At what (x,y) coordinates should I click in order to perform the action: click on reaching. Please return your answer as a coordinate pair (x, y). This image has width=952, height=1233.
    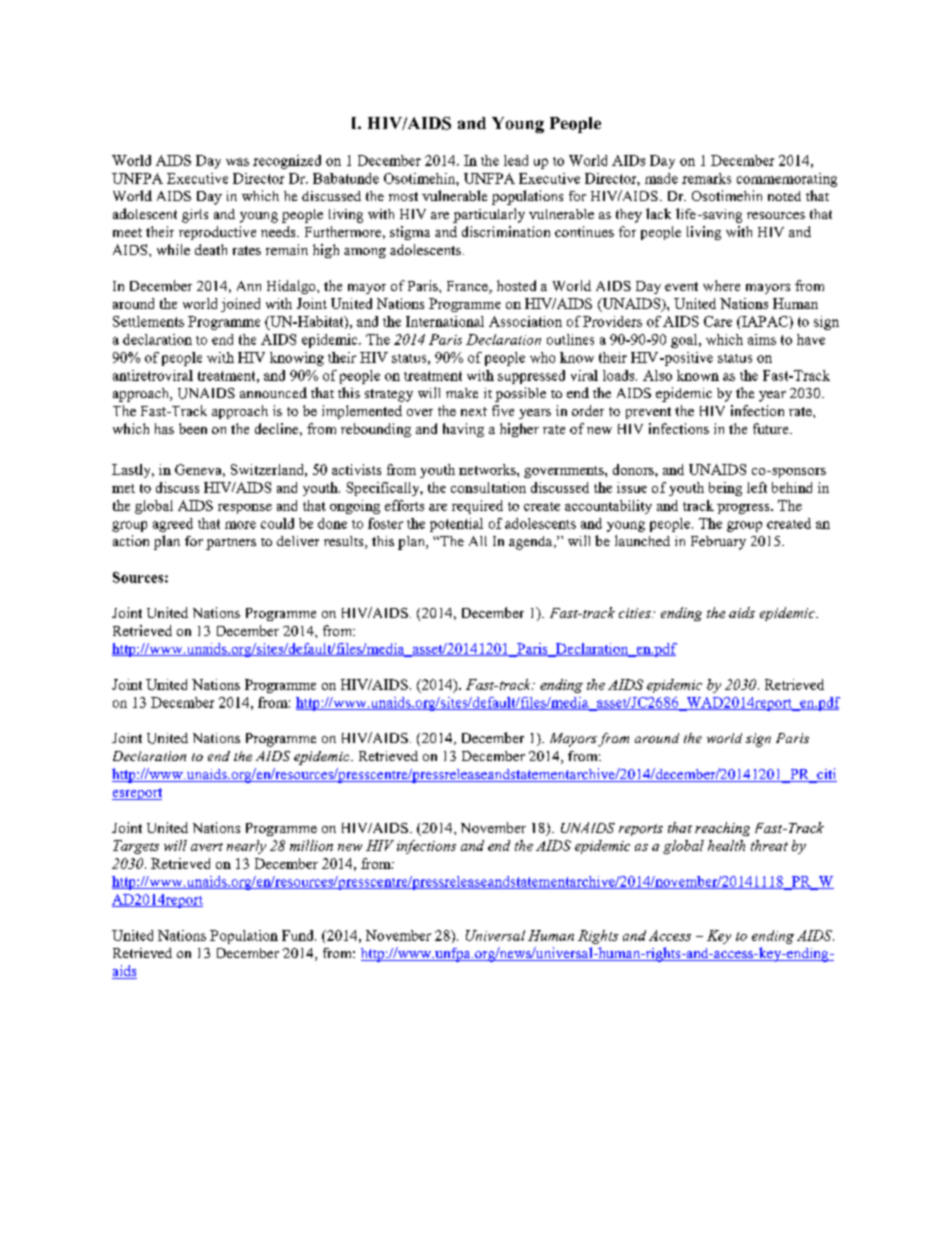
    Looking at the image, I should click on (722, 829).
